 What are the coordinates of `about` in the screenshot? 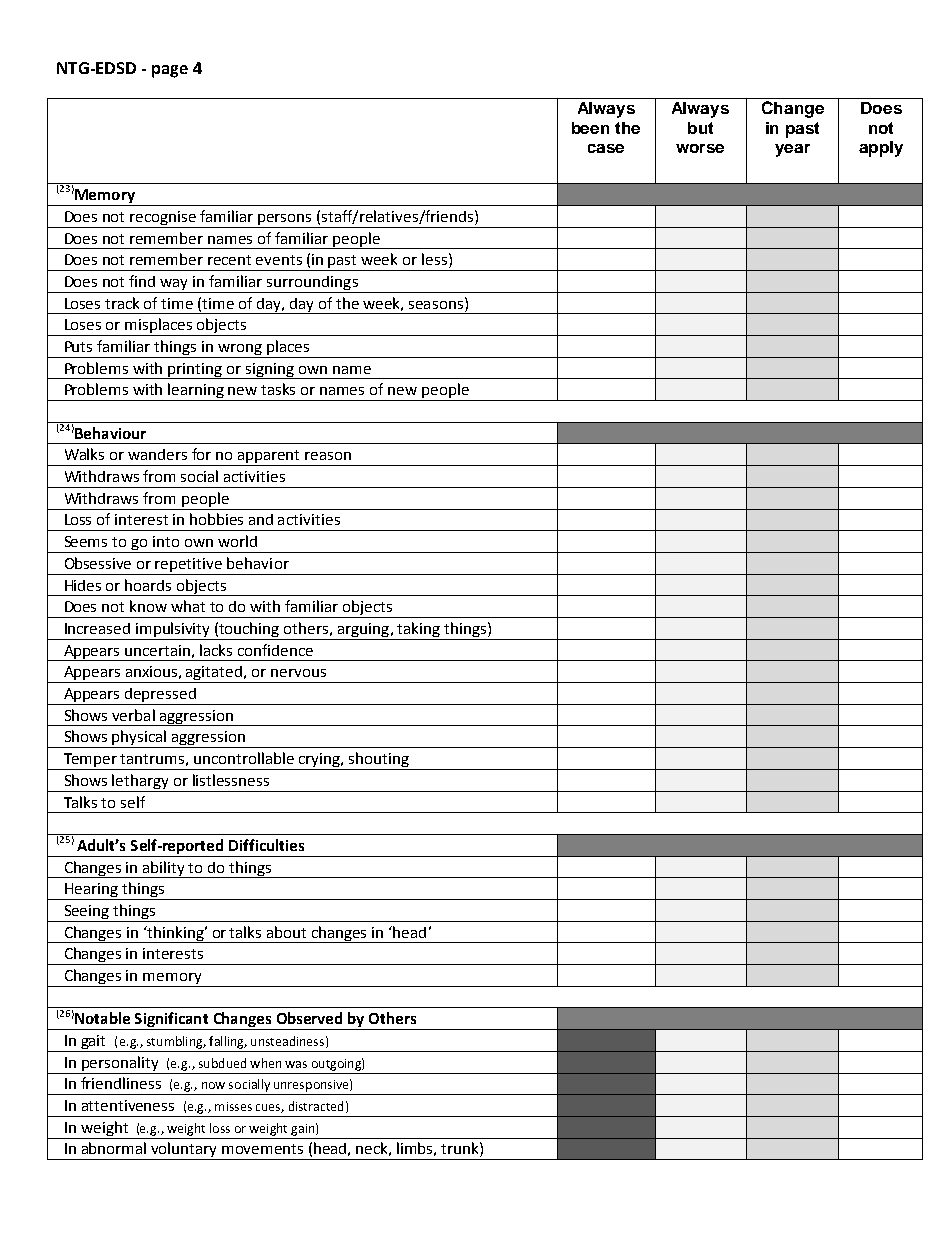 It's located at (286, 932).
